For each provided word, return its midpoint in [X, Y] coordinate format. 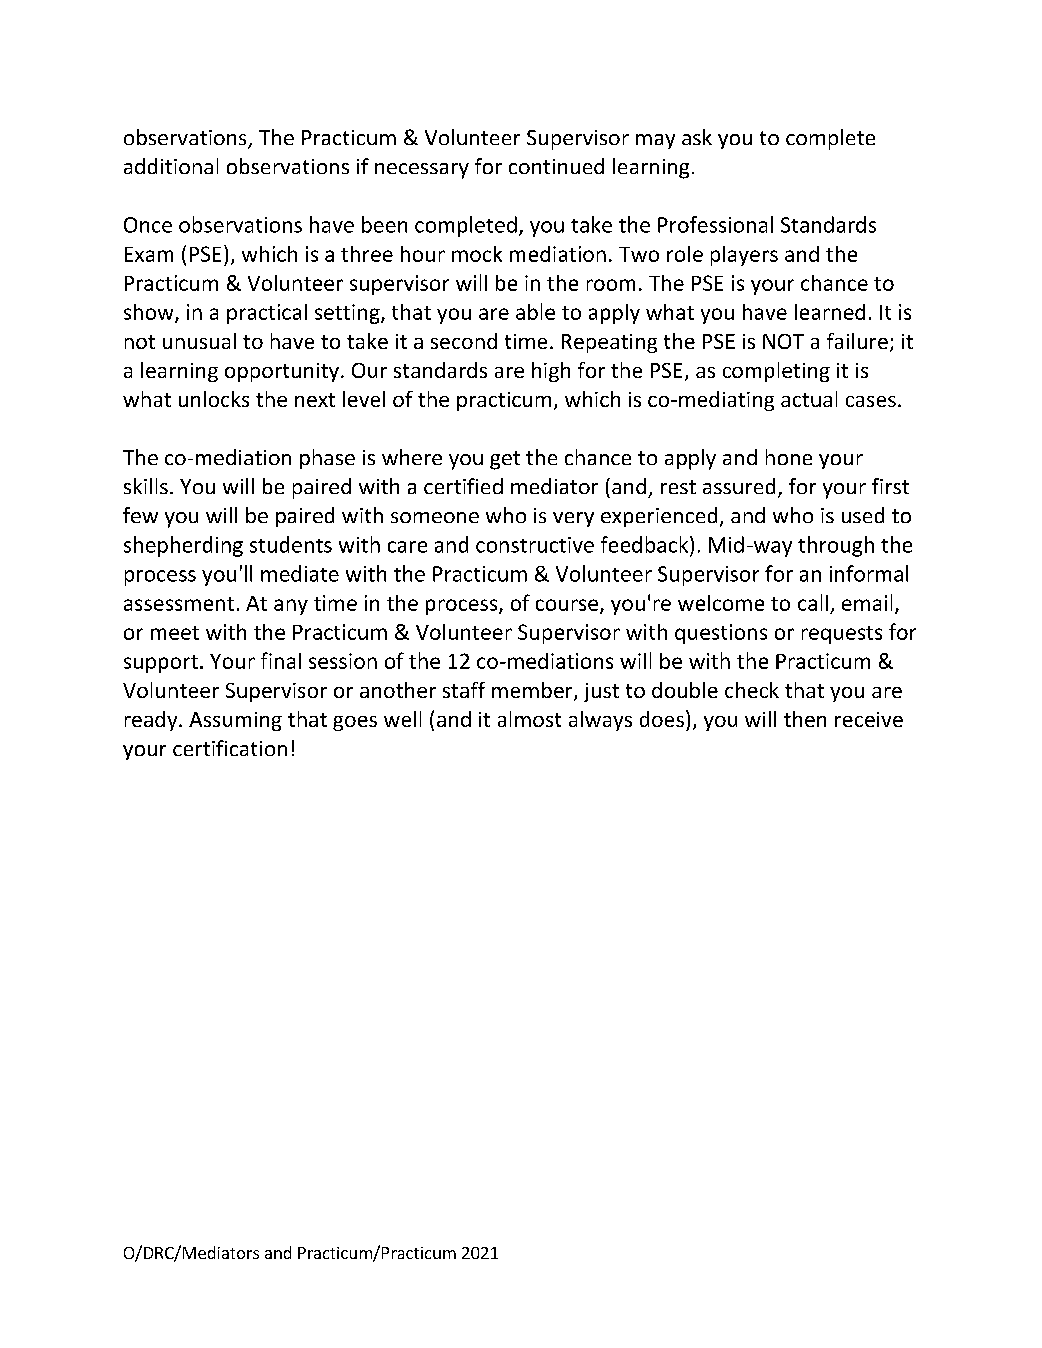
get [505, 460]
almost [529, 719]
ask [697, 137]
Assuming [235, 721]
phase [327, 459]
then [805, 719]
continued [556, 166]
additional [171, 166]
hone [789, 457]
